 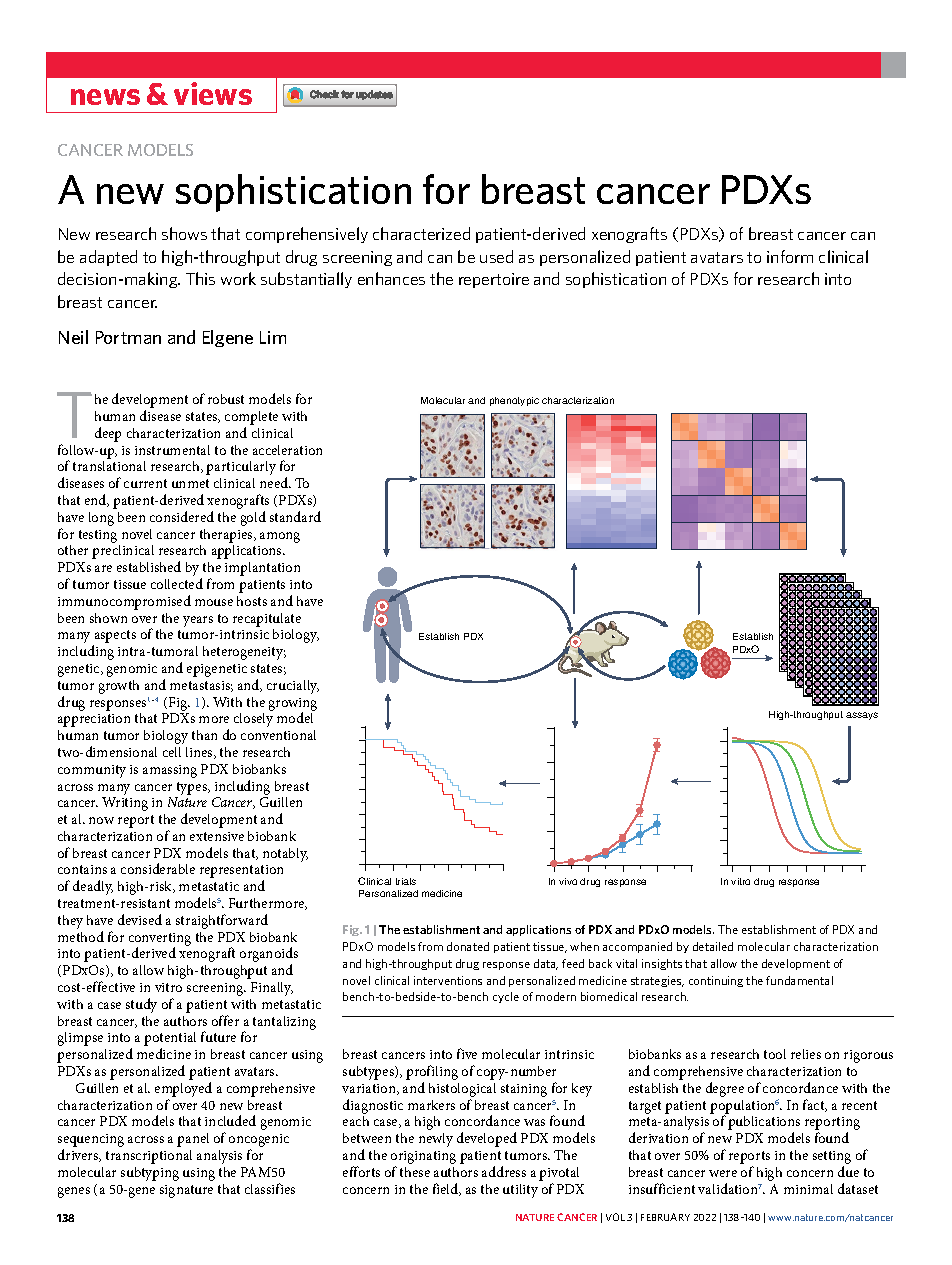 I want to click on field, so click(x=447, y=1189).
